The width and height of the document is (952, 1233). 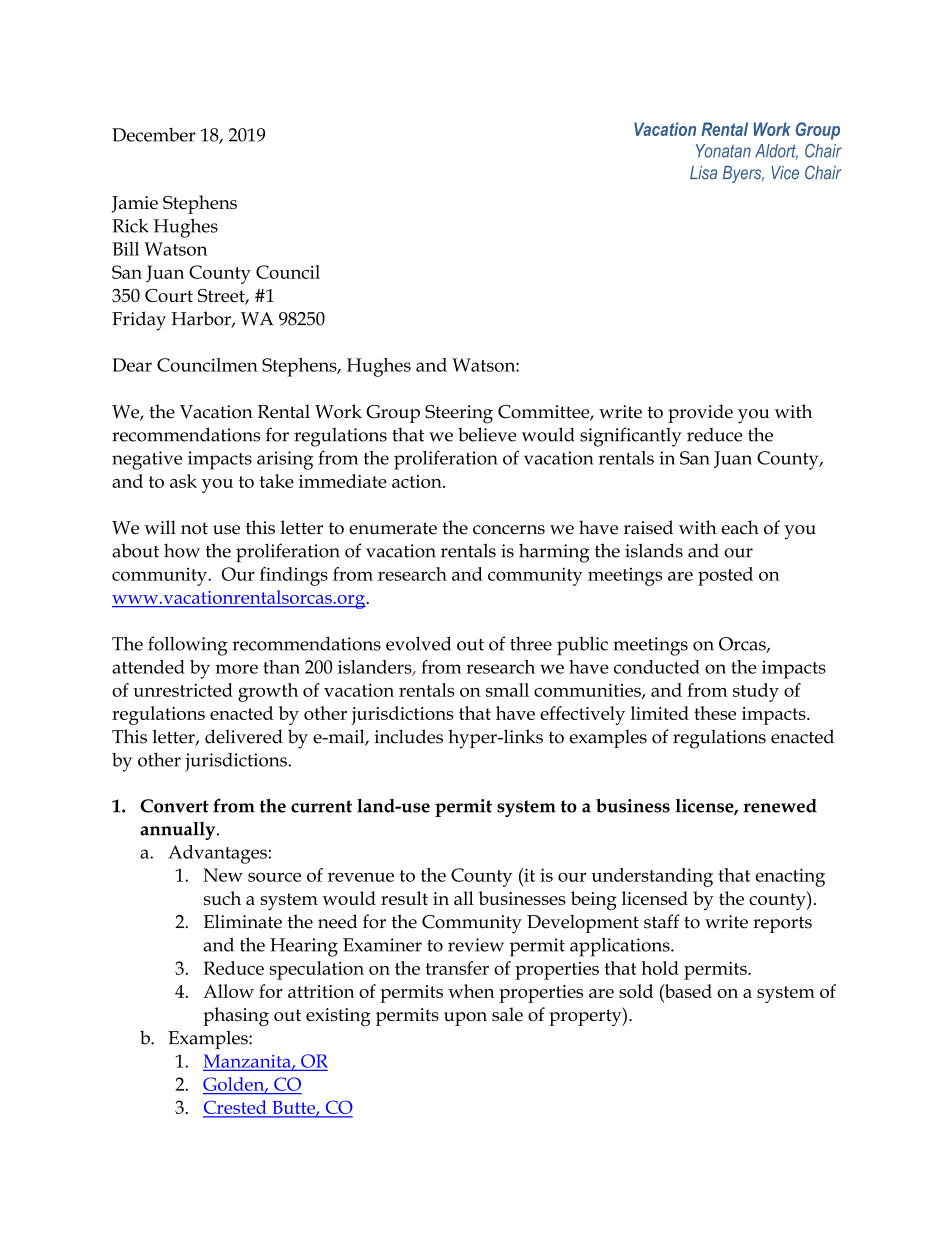 I want to click on December, so click(x=153, y=135).
